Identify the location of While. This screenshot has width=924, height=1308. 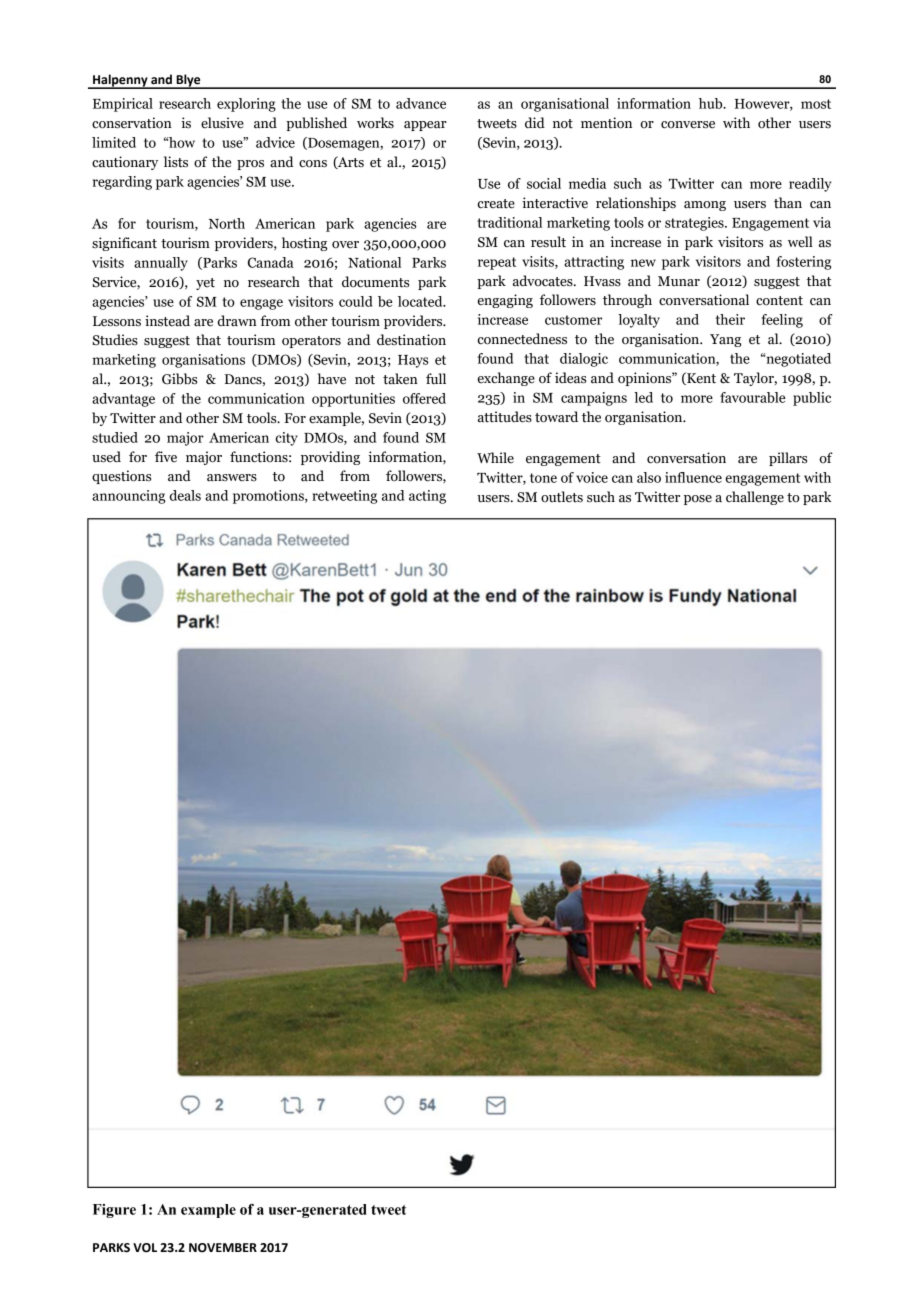
(495, 458).
